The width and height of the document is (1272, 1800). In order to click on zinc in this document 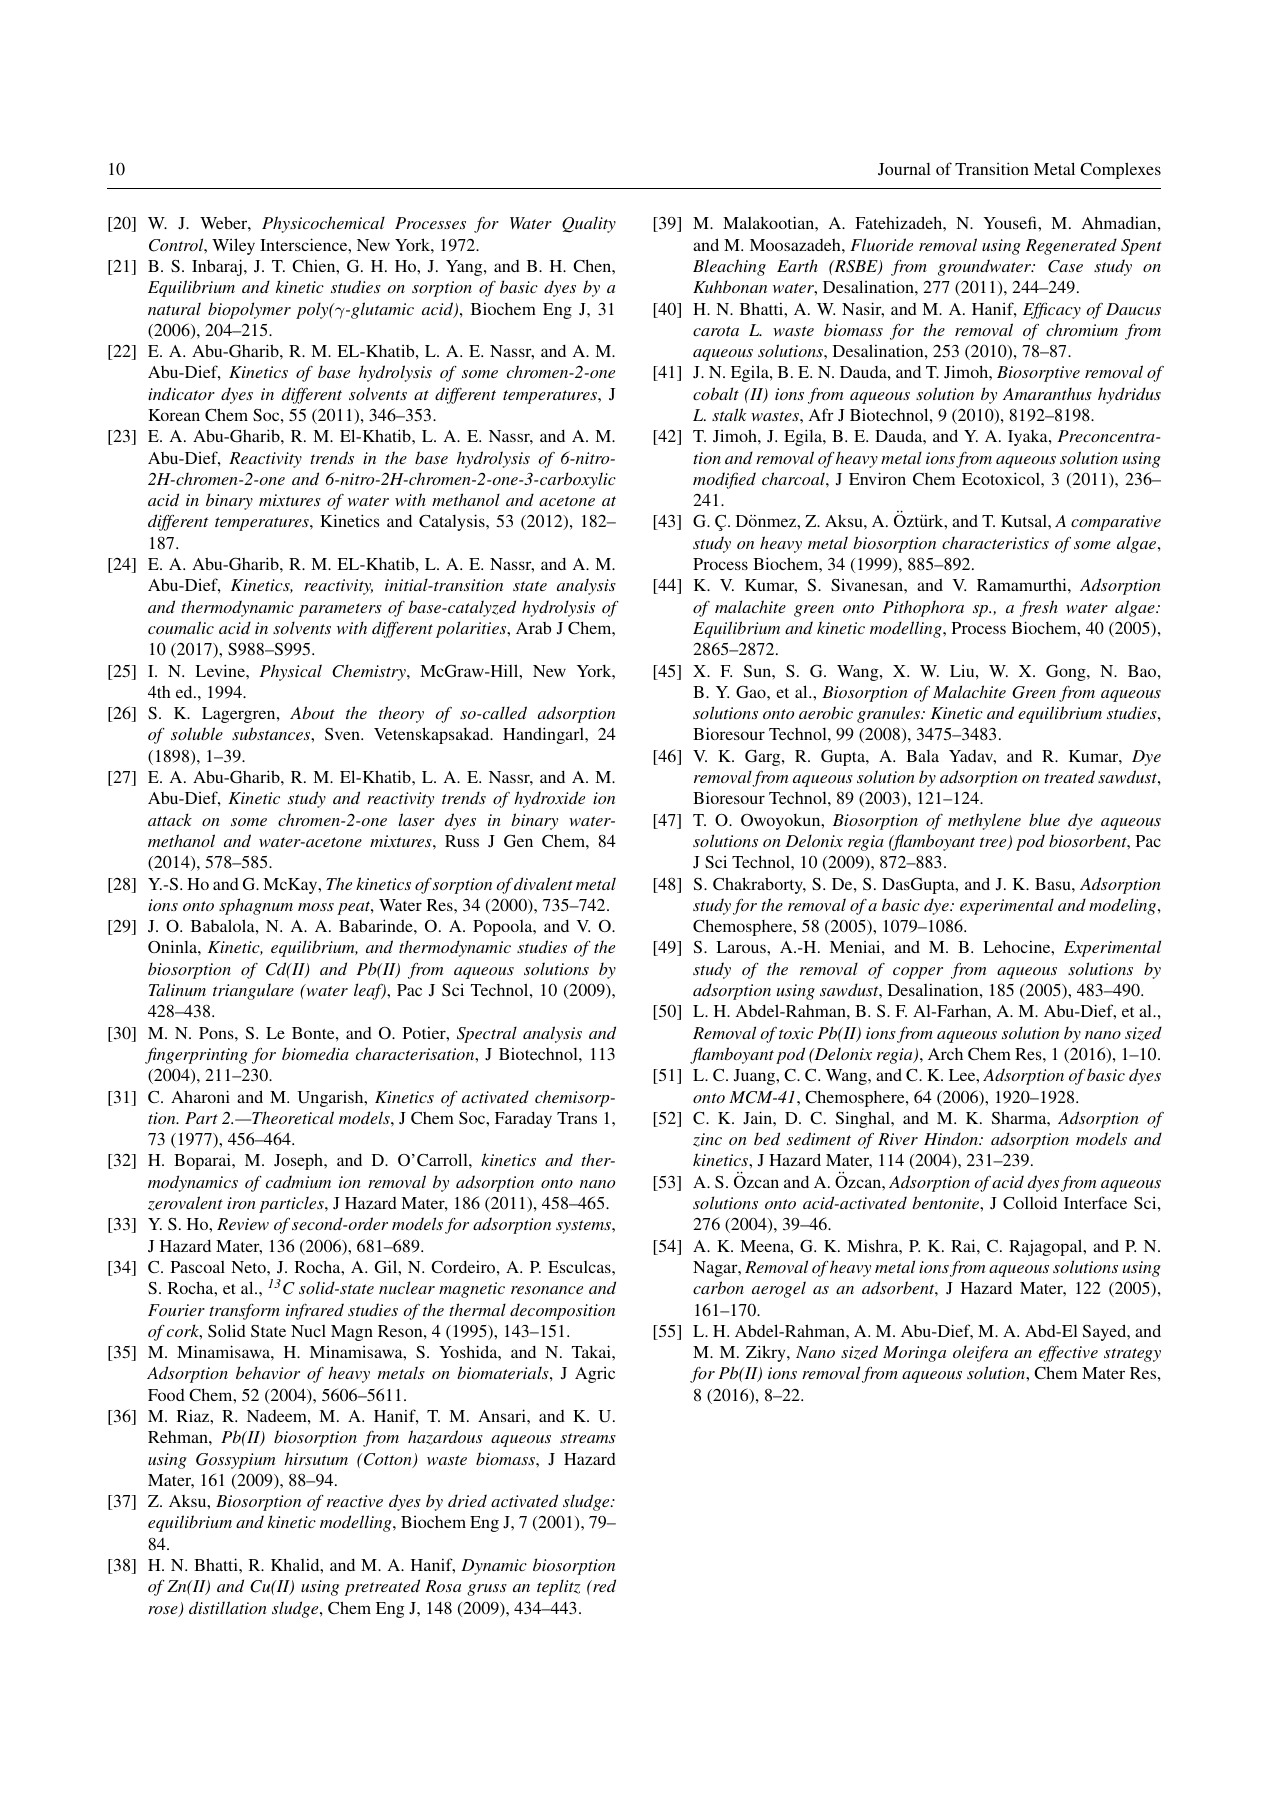, I will do `click(707, 1140)`.
